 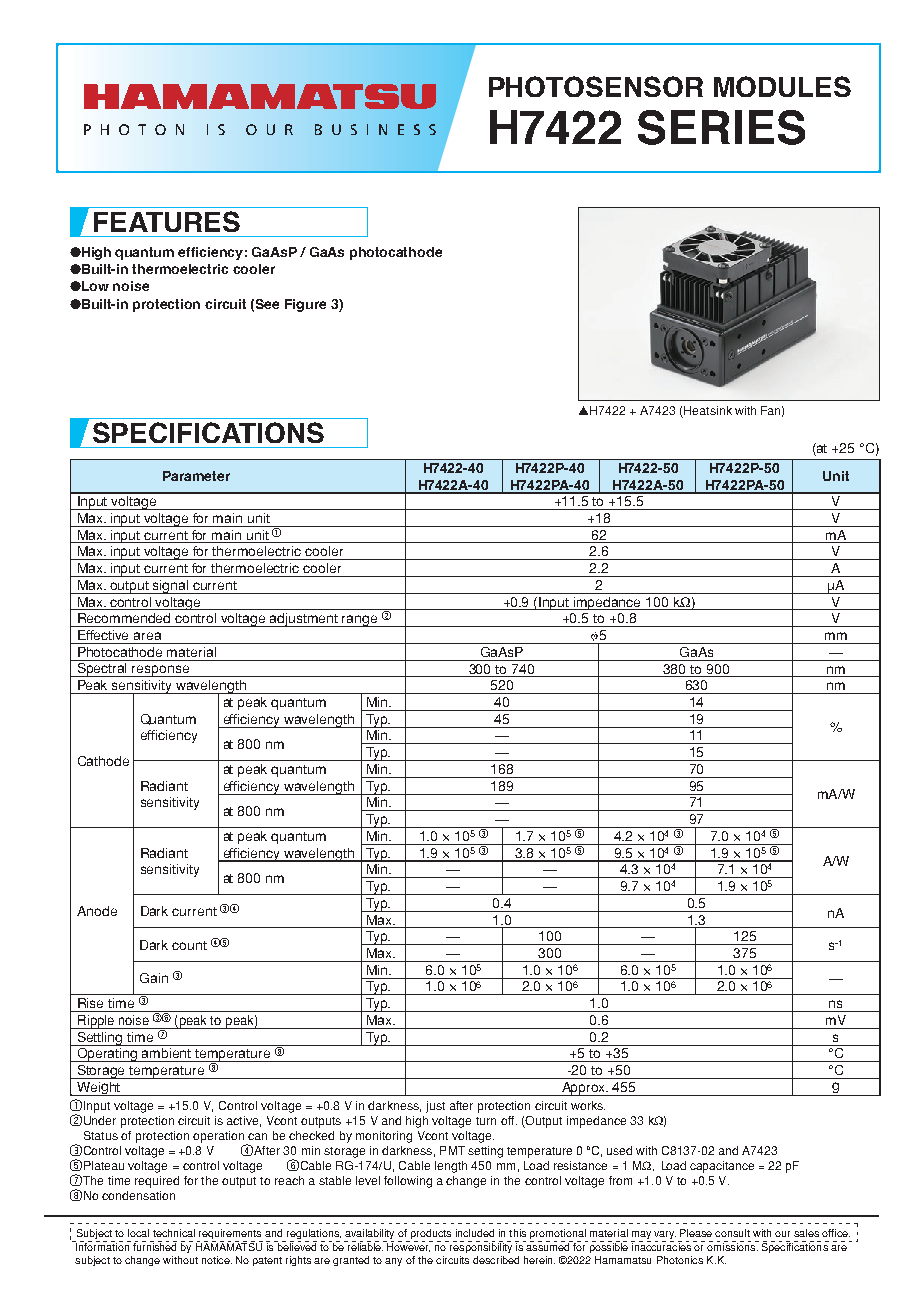 I want to click on See, so click(x=267, y=304).
